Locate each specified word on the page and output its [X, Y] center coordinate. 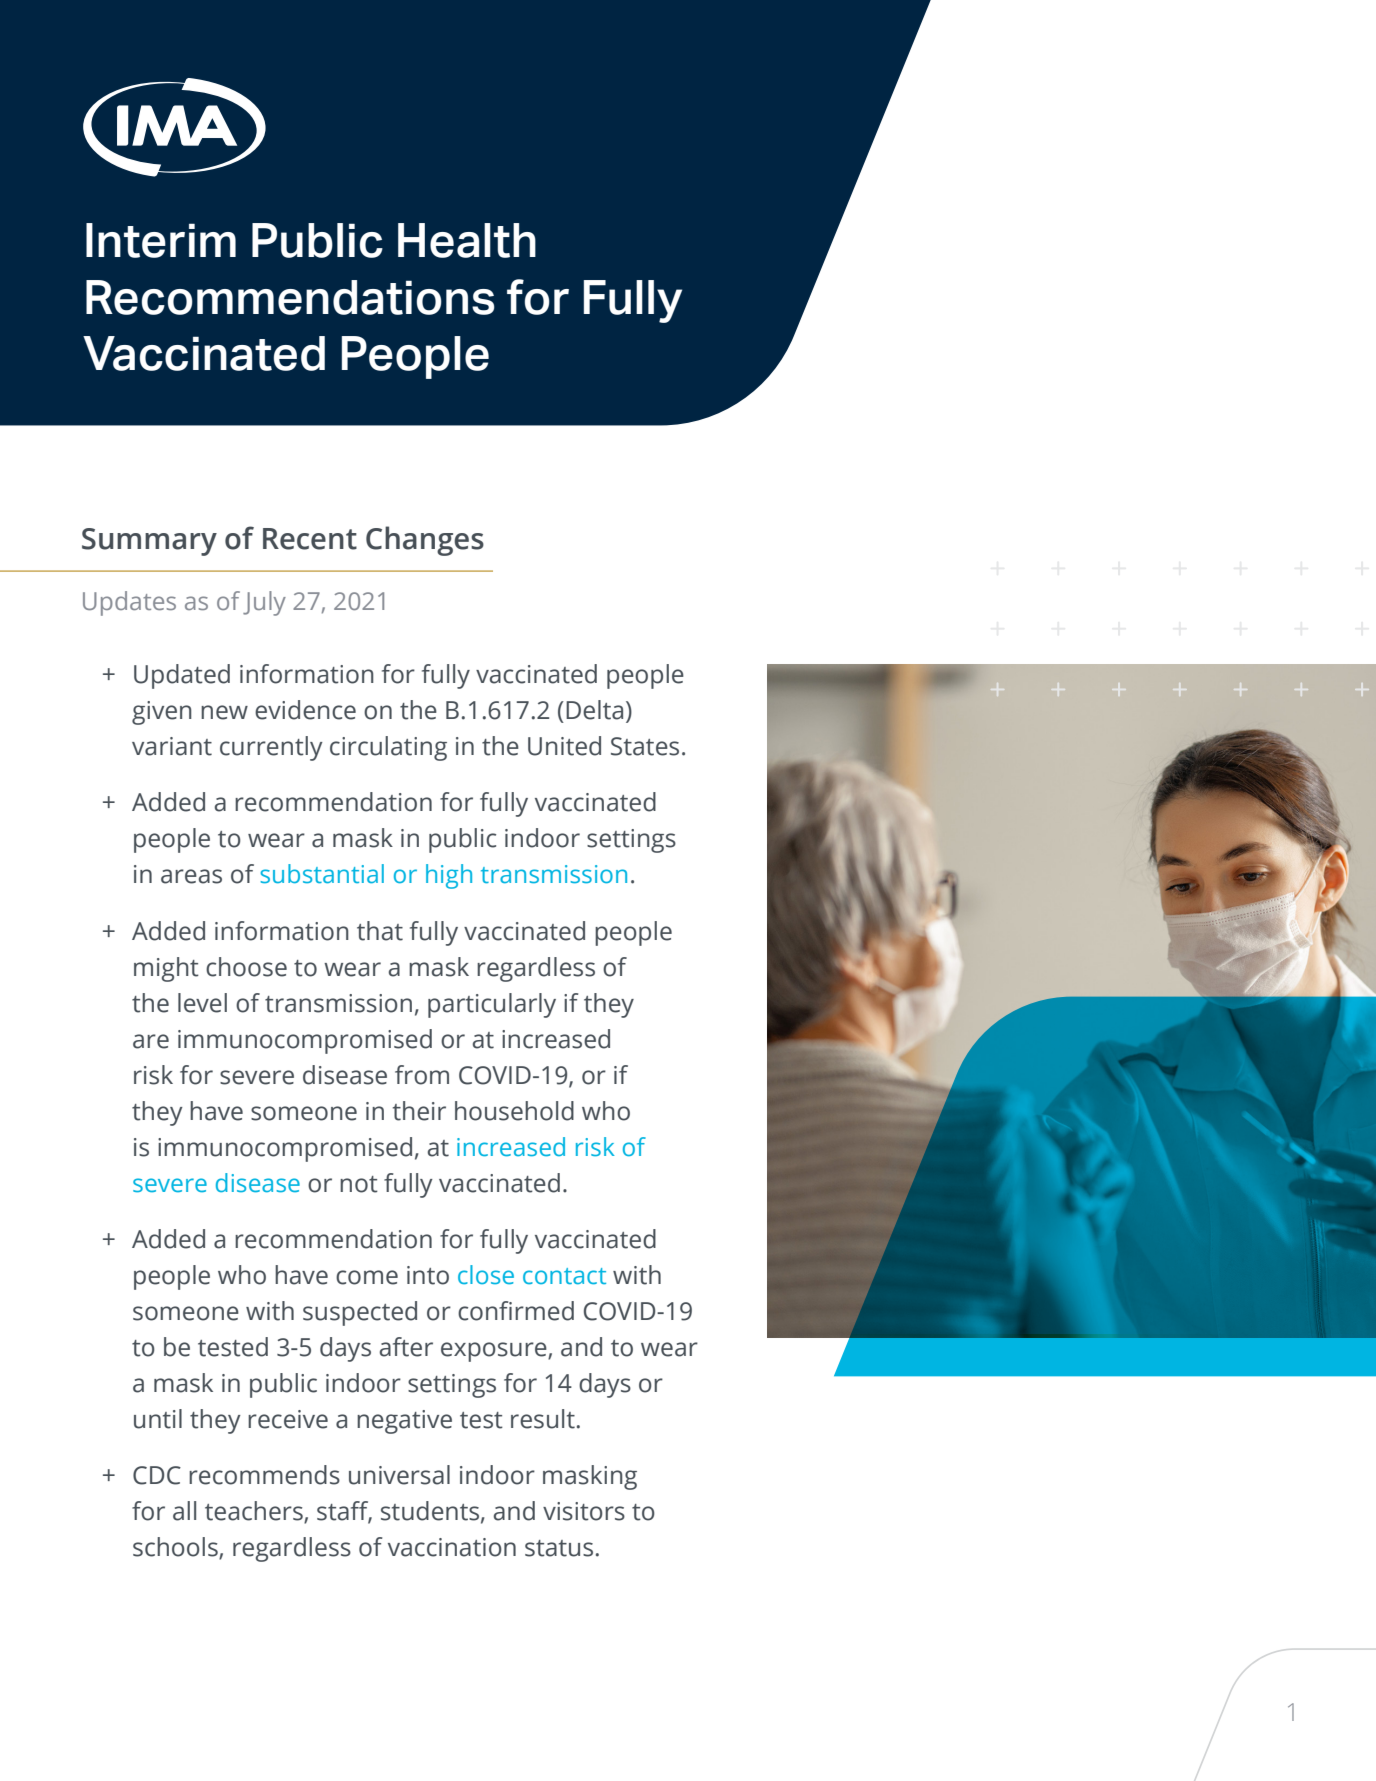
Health [467, 240]
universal [399, 1475]
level [202, 1003]
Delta [594, 710]
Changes [425, 541]
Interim [161, 240]
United [564, 746]
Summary [149, 542]
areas [191, 876]
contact [564, 1276]
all [184, 1511]
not [359, 1184]
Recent [310, 539]
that [380, 931]
